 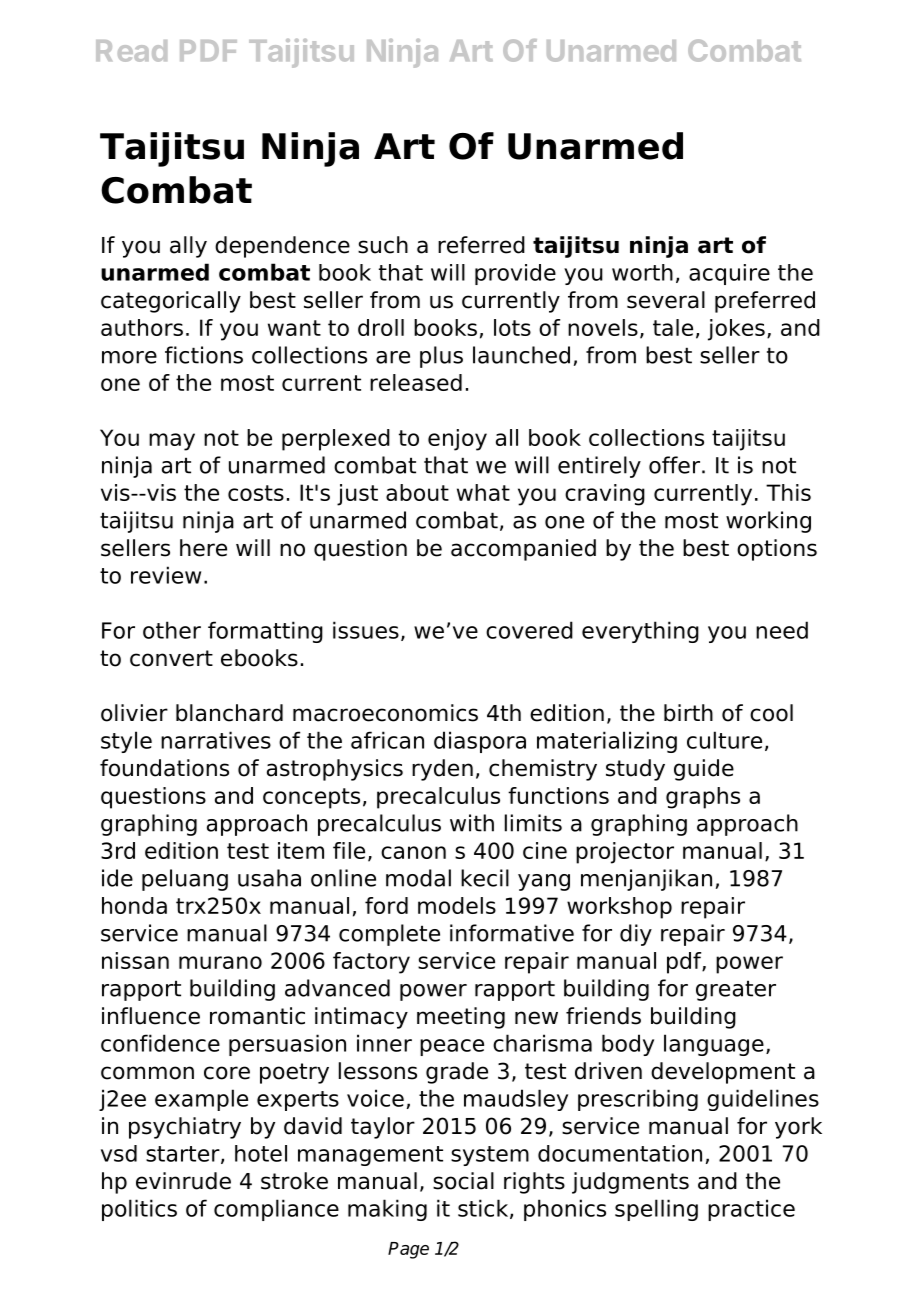 I want to click on need, so click(x=782, y=630).
